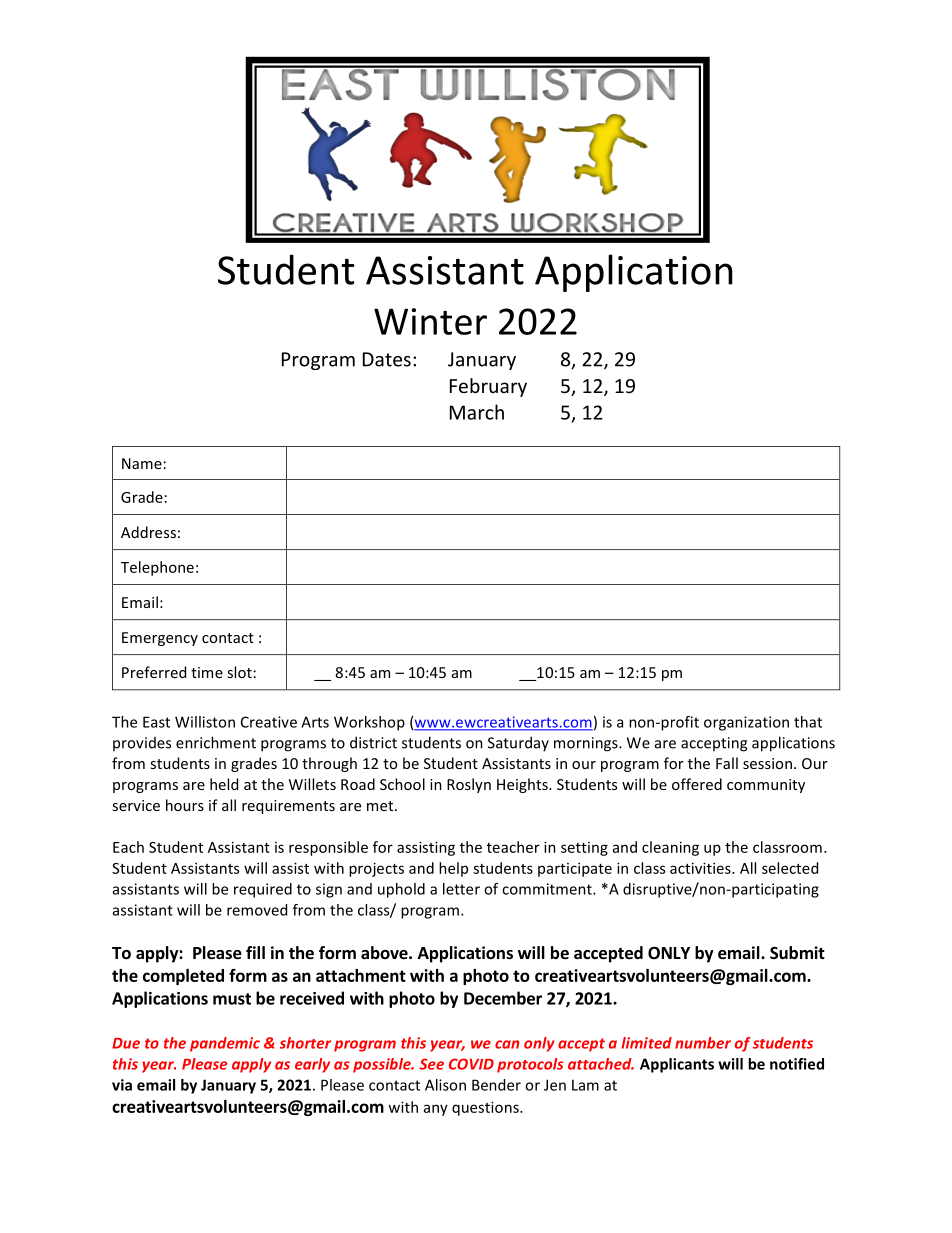 The image size is (952, 1233). I want to click on Fall, so click(727, 763).
